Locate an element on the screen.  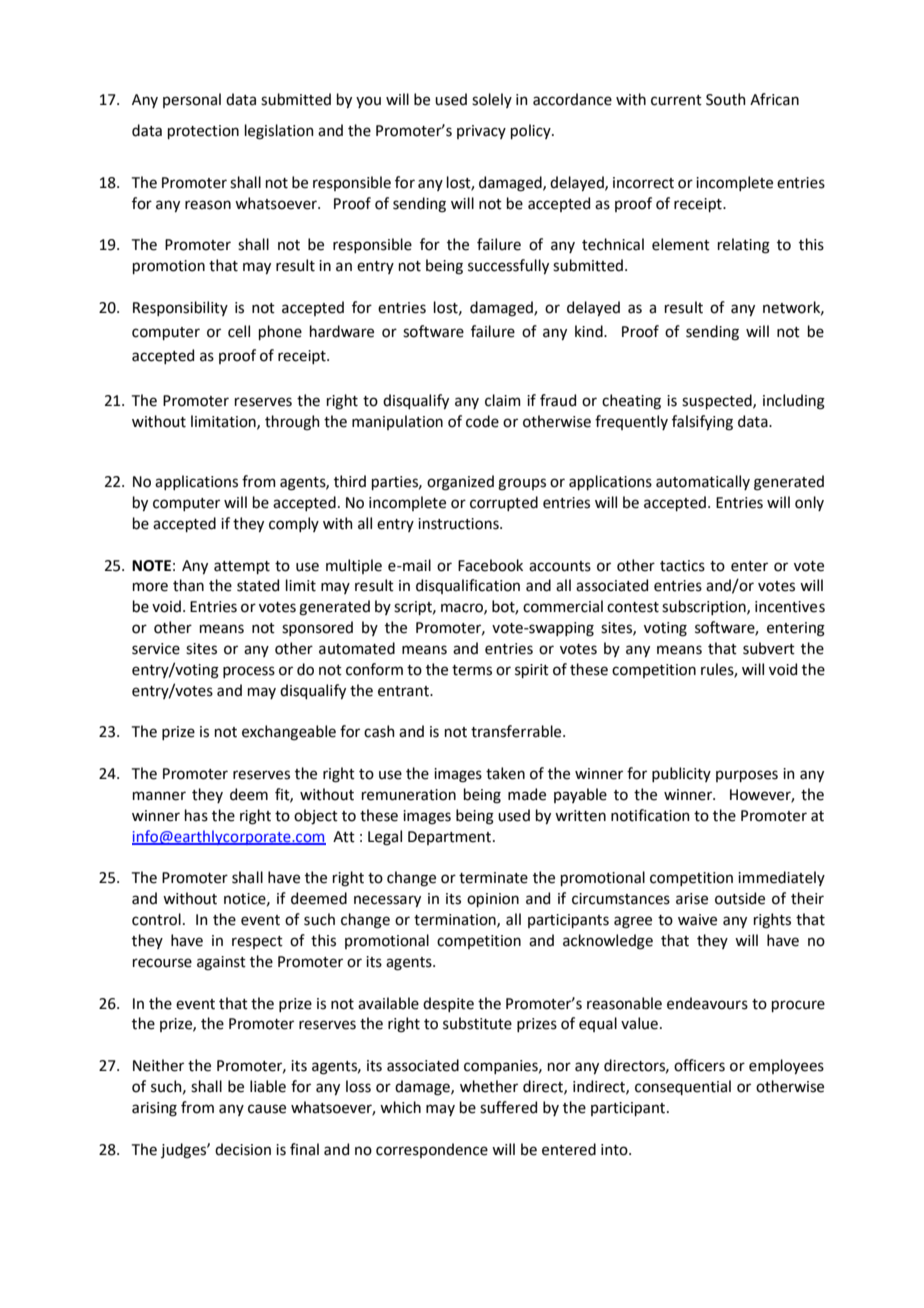
South is located at coordinates (726, 99).
